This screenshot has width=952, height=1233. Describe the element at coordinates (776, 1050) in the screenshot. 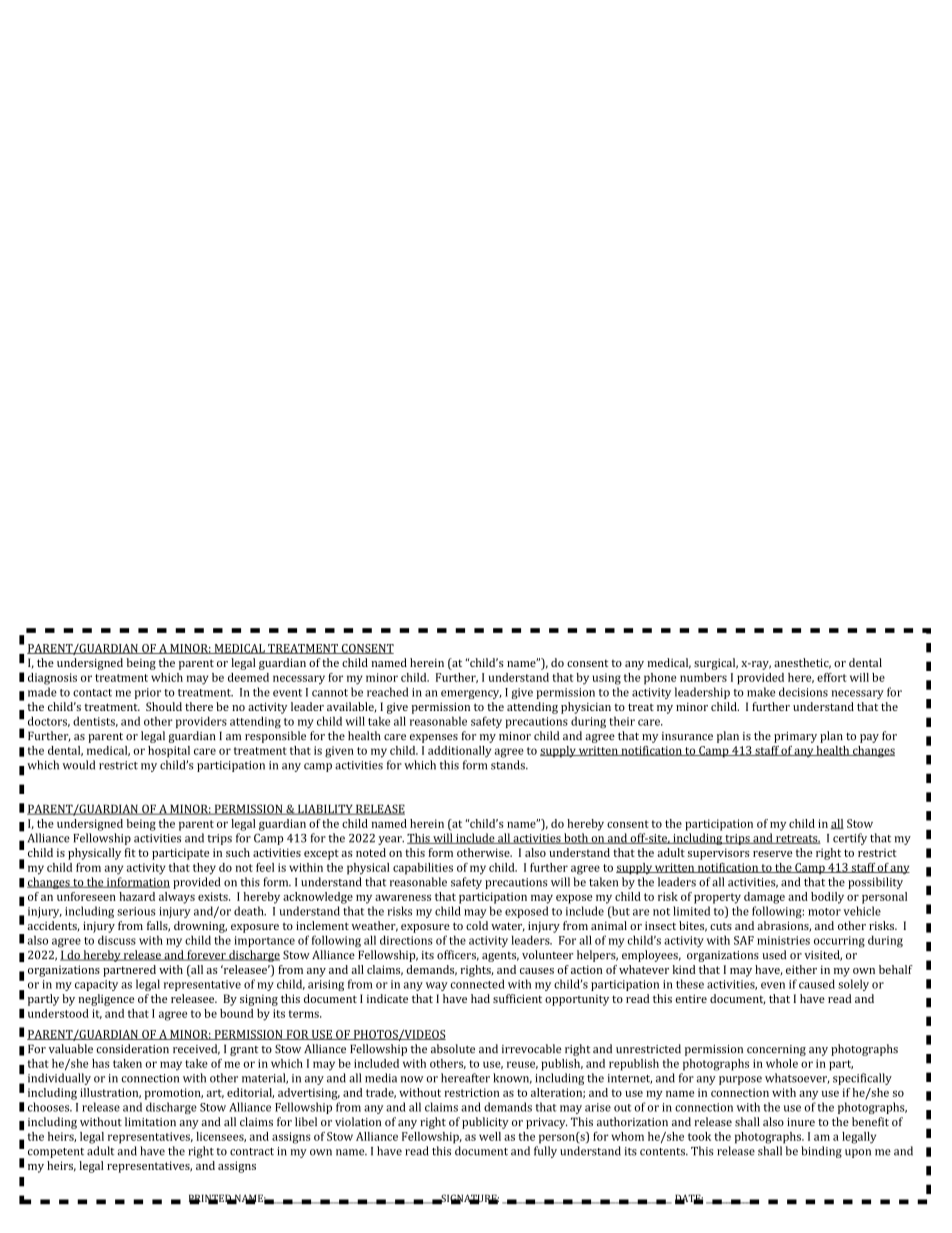

I see `concerning` at that location.
